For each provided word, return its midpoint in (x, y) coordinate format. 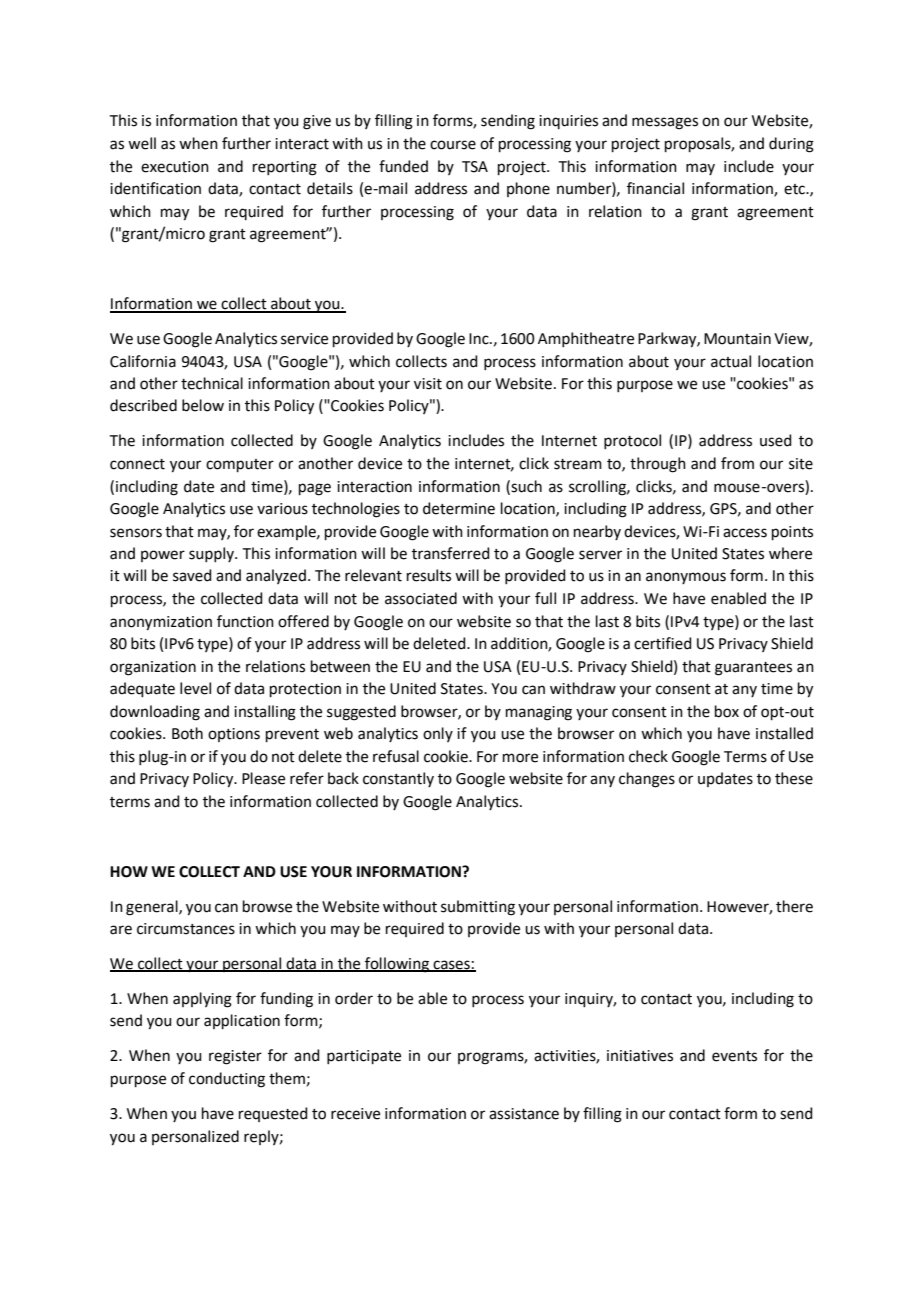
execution (175, 167)
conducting (227, 1080)
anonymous (686, 578)
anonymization (161, 623)
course (453, 145)
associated (421, 598)
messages (665, 123)
